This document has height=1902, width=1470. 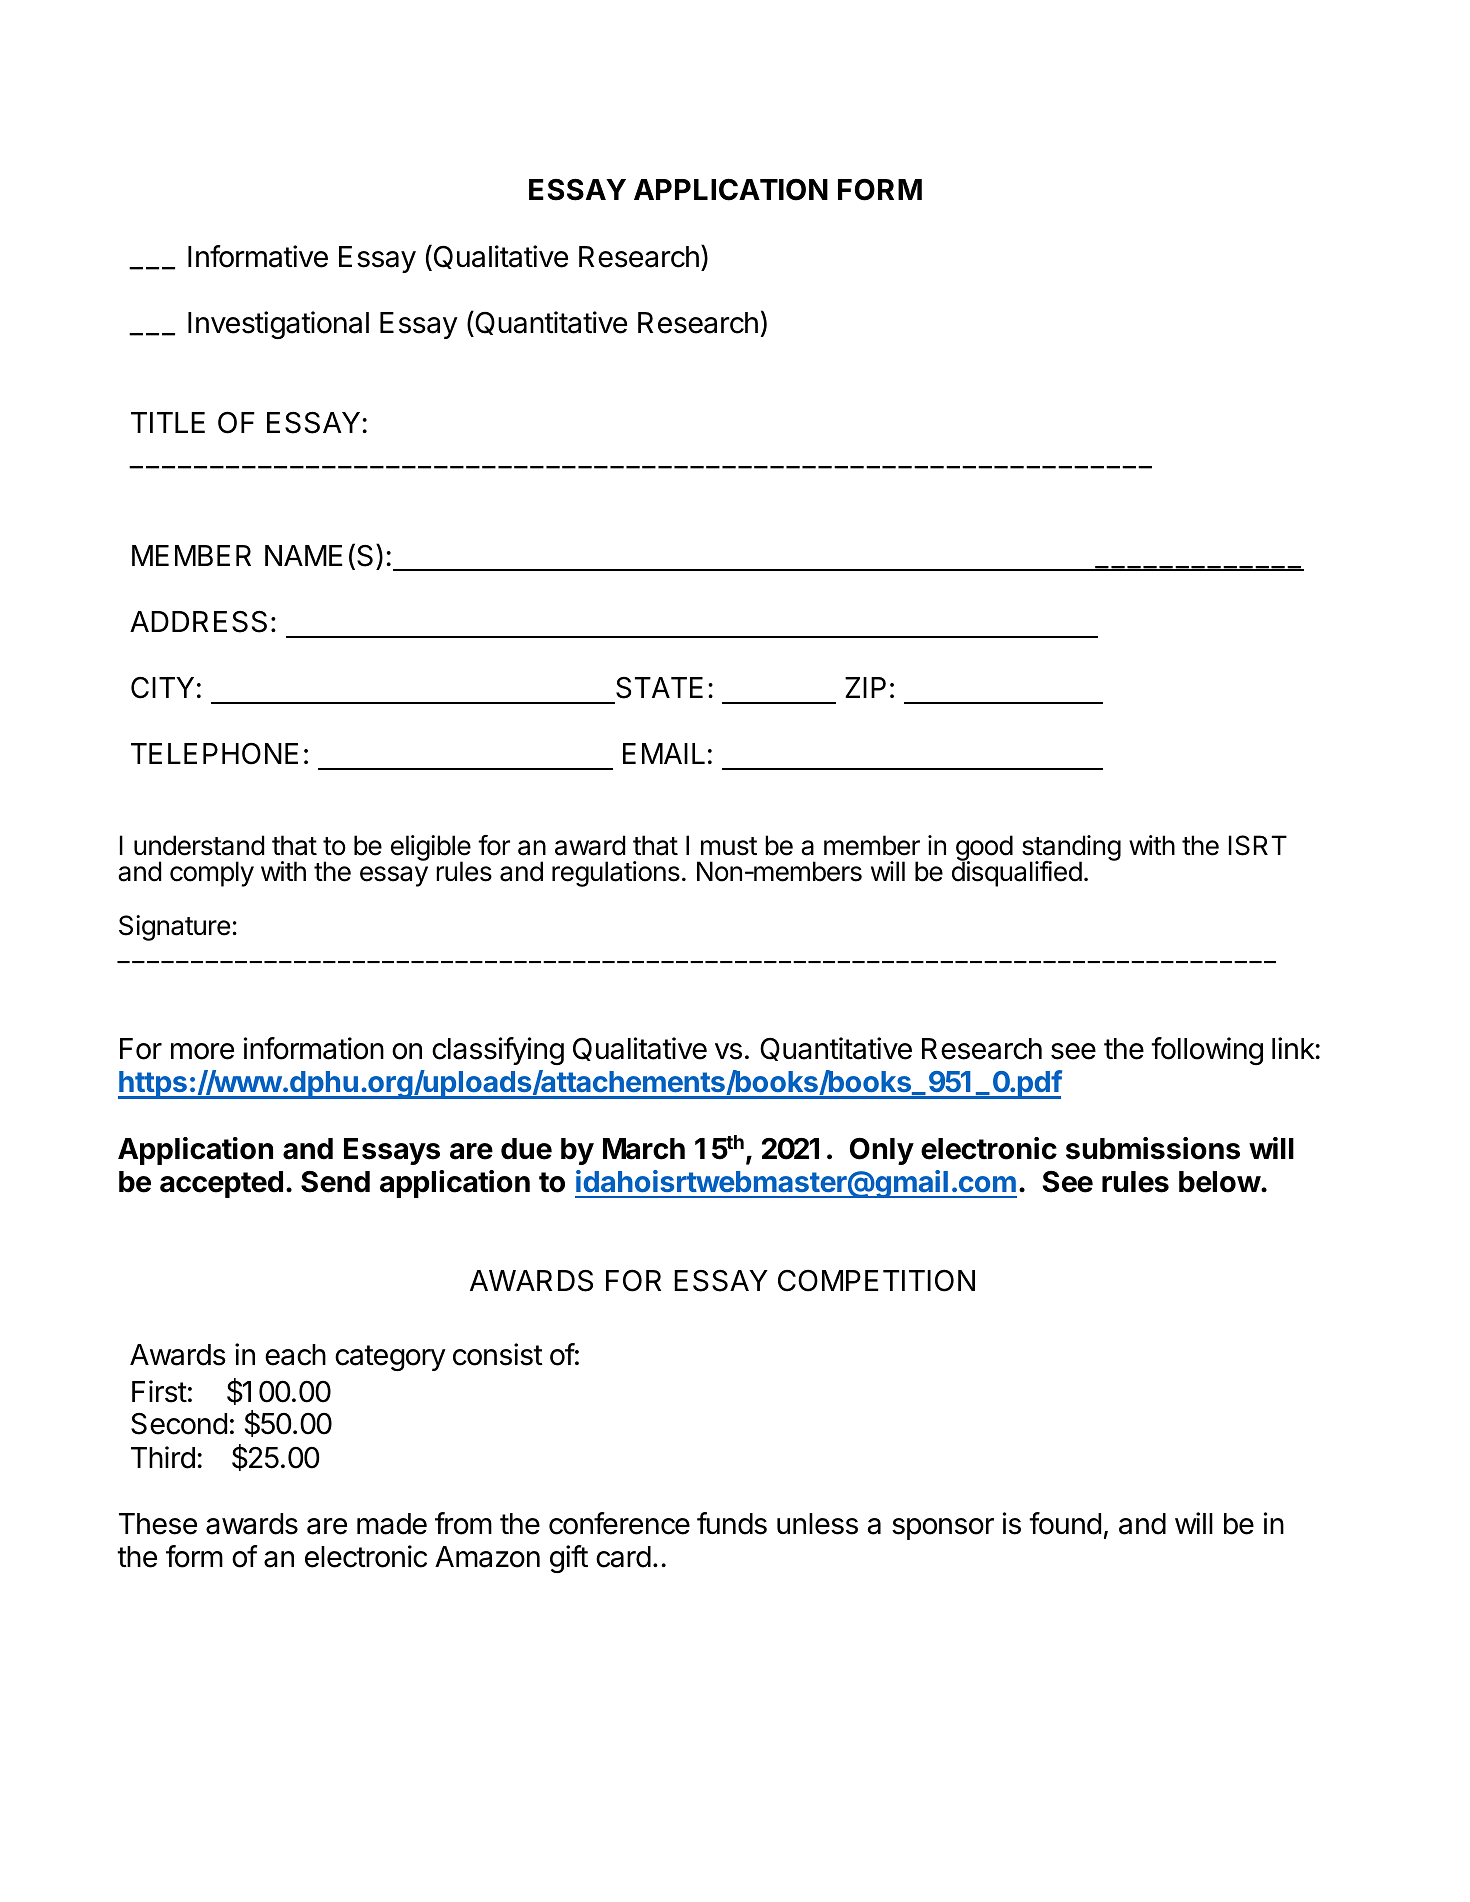 What do you see at coordinates (1017, 873) in the document?
I see `disqualified` at bounding box center [1017, 873].
